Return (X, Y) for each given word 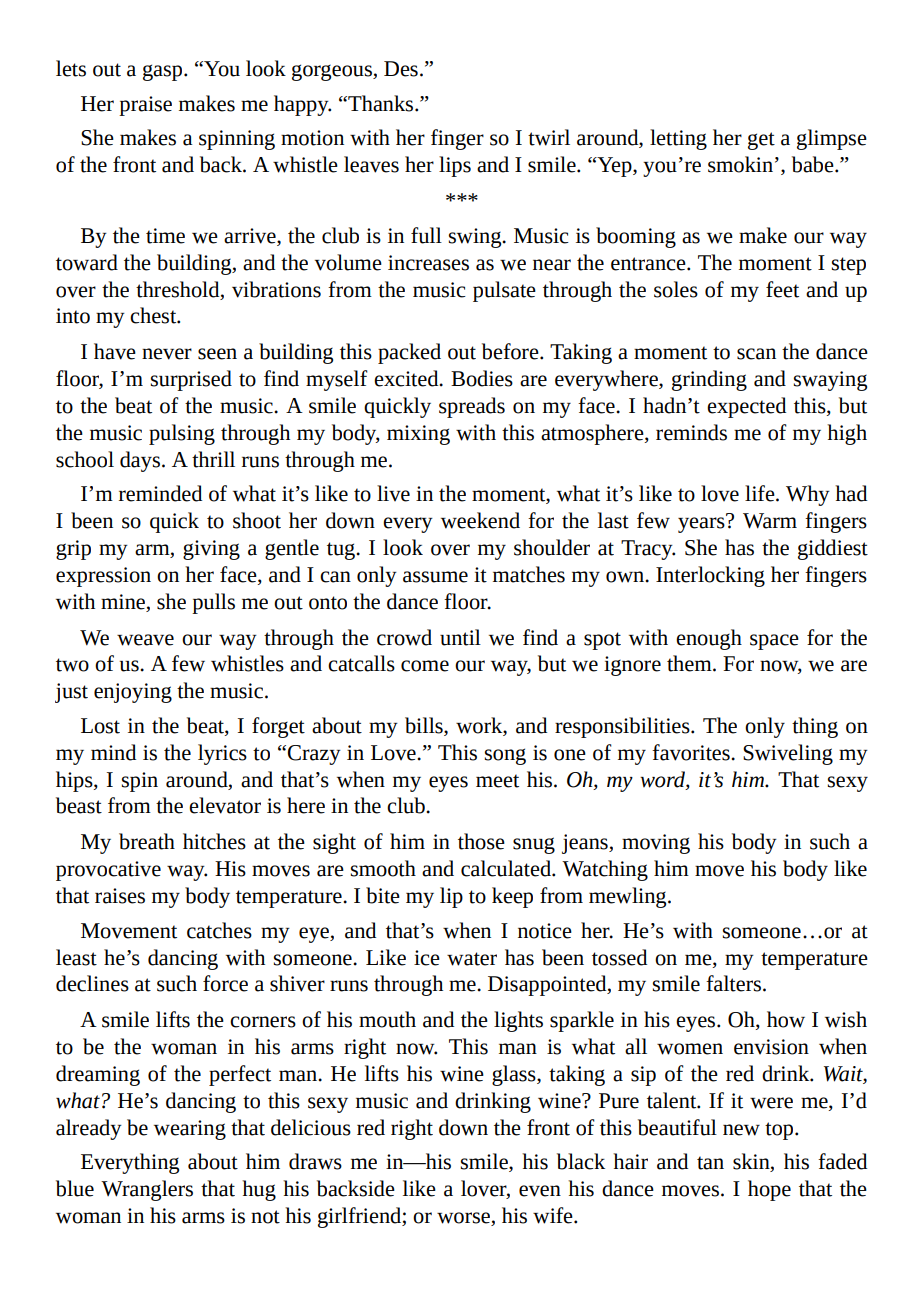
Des (401, 69)
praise (145, 106)
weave (145, 640)
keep (512, 897)
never (167, 354)
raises (120, 896)
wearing (190, 1130)
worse (464, 1219)
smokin (740, 164)
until (460, 637)
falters (733, 983)
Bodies (482, 378)
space (774, 642)
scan (756, 354)
